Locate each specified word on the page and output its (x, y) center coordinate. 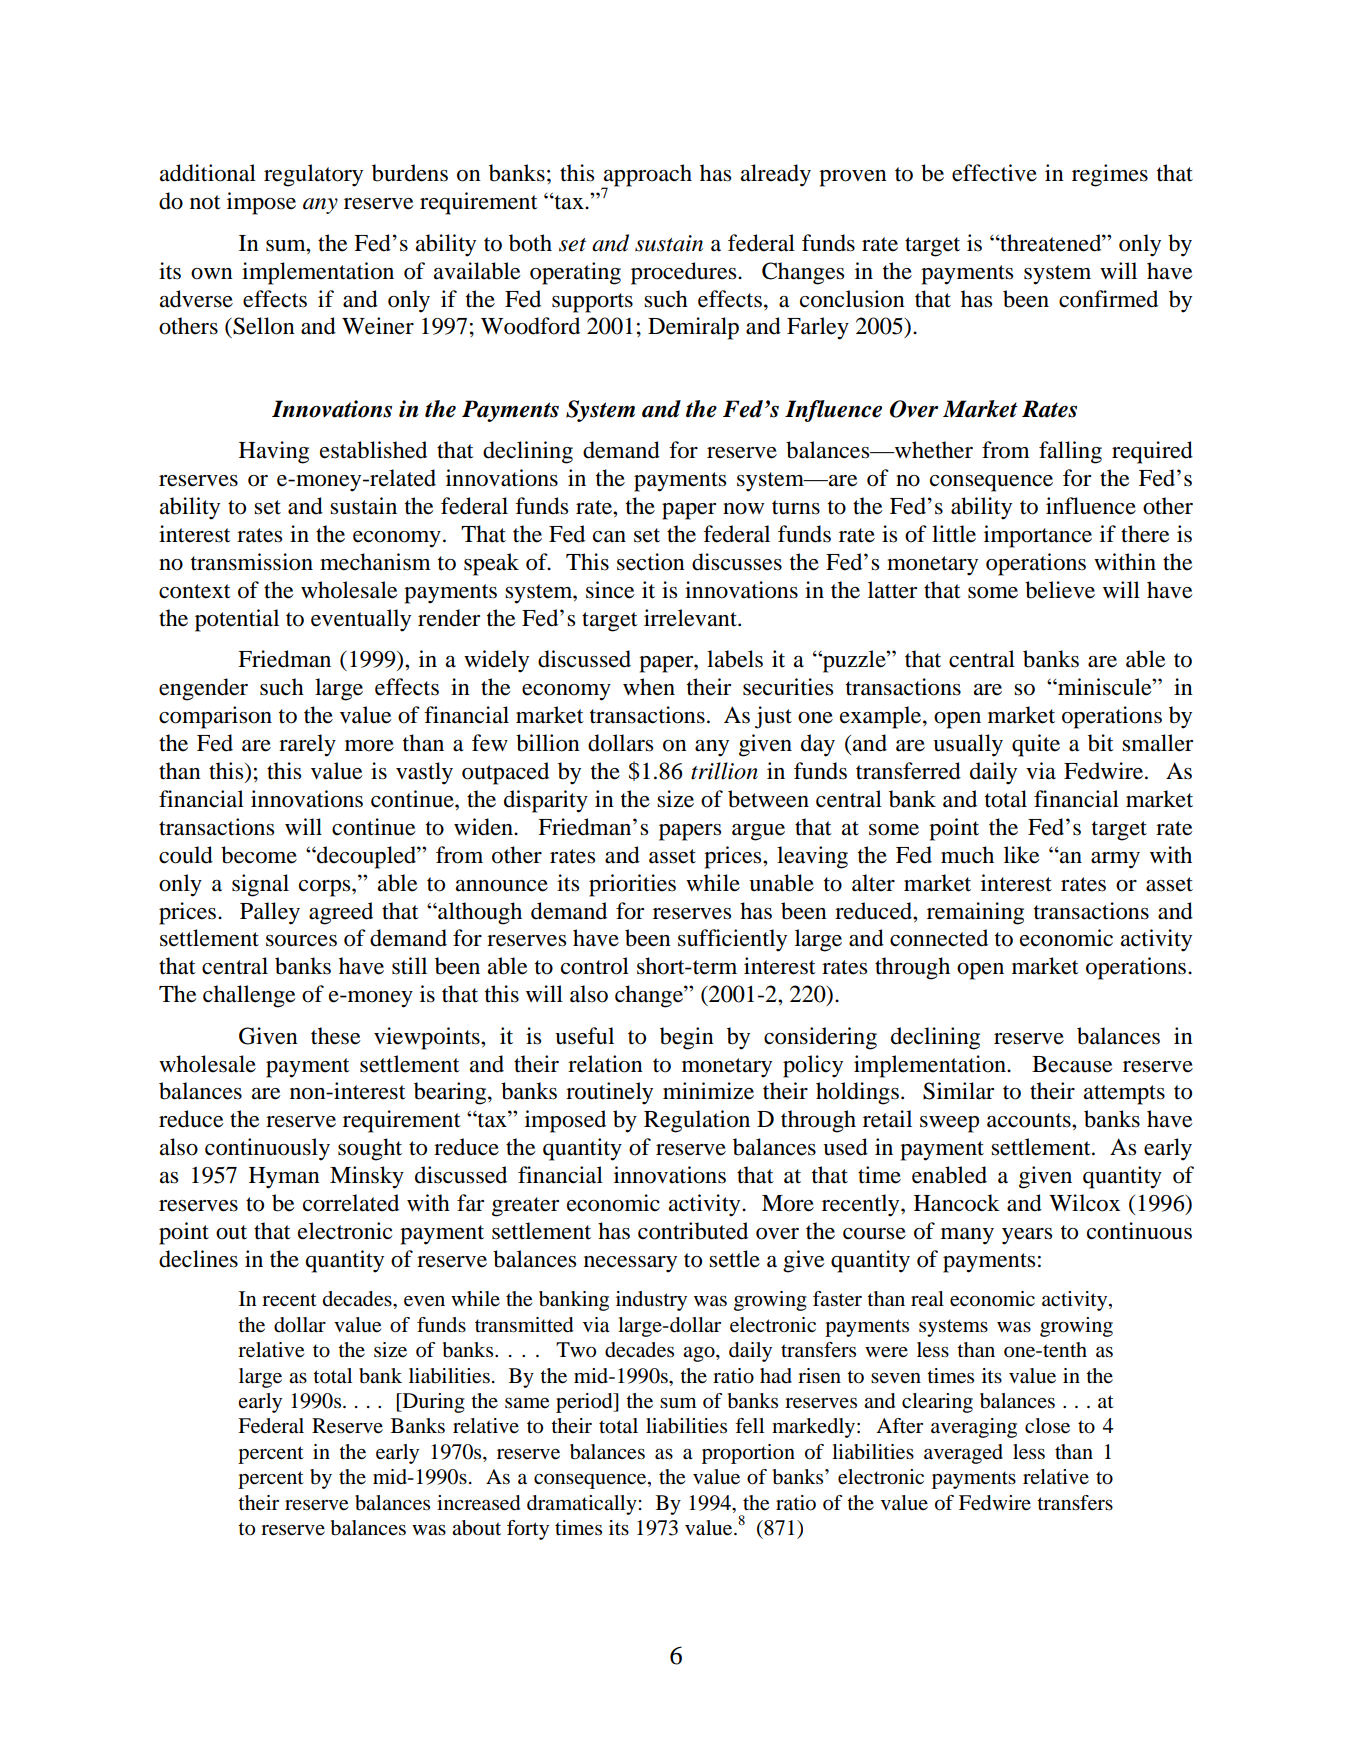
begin (687, 1038)
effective (994, 173)
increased (478, 1503)
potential (237, 620)
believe (1060, 590)
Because (1072, 1064)
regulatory (313, 175)
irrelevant (691, 618)
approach (646, 176)
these (336, 1036)
